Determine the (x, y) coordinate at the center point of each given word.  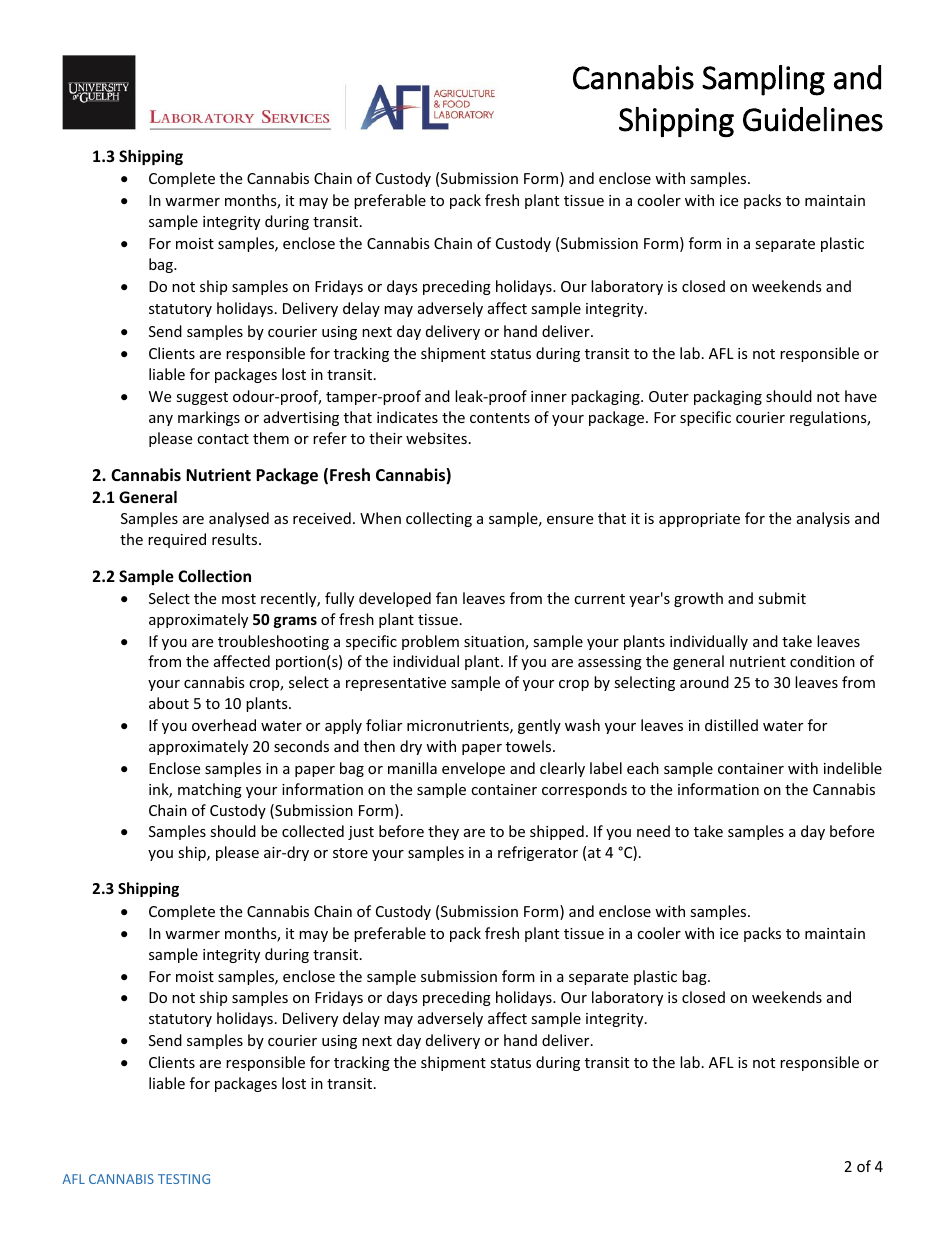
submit (782, 598)
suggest (202, 398)
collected (313, 831)
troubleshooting (273, 642)
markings (209, 418)
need (653, 831)
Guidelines (813, 119)
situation (495, 643)
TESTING (184, 1179)
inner (549, 396)
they (443, 832)
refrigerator (538, 853)
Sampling (763, 80)
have (861, 396)
